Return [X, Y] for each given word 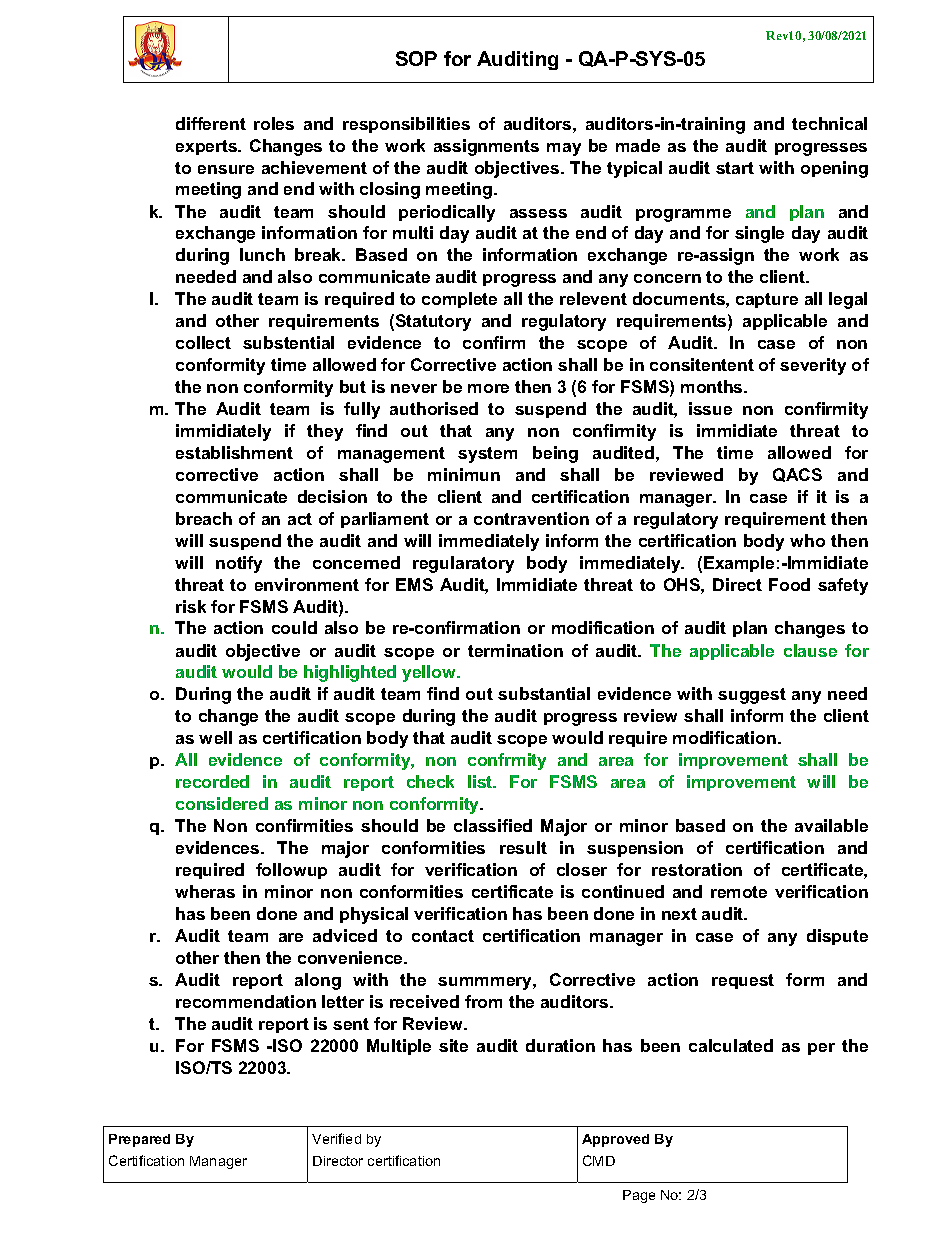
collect [203, 342]
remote [739, 892]
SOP [416, 58]
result [523, 847]
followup [291, 871]
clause [810, 650]
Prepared [139, 1140]
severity [813, 366]
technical [829, 123]
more [488, 388]
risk [191, 606]
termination [515, 650]
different [211, 123]
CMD [599, 1160]
